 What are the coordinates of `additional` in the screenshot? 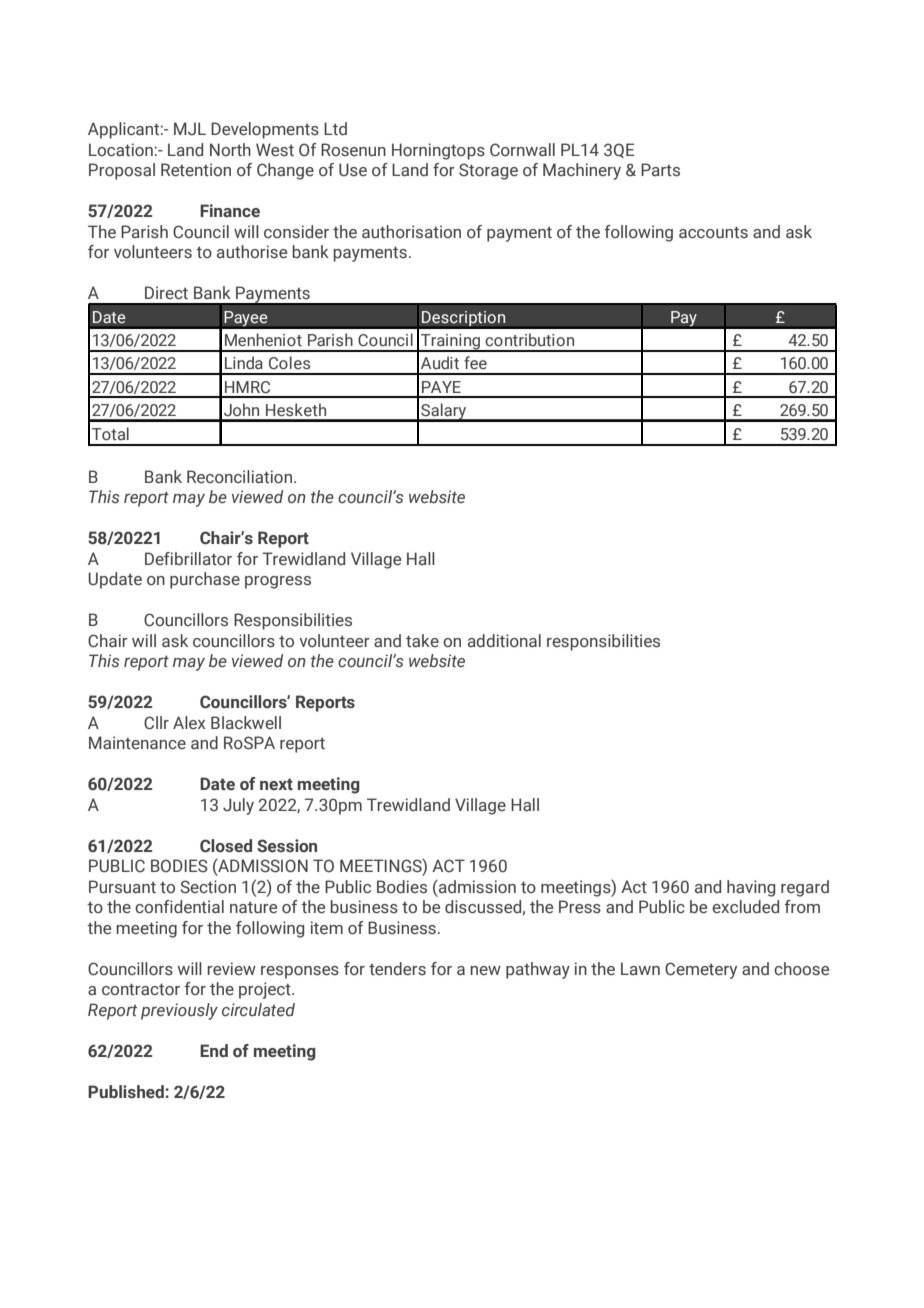 It's located at (504, 641).
